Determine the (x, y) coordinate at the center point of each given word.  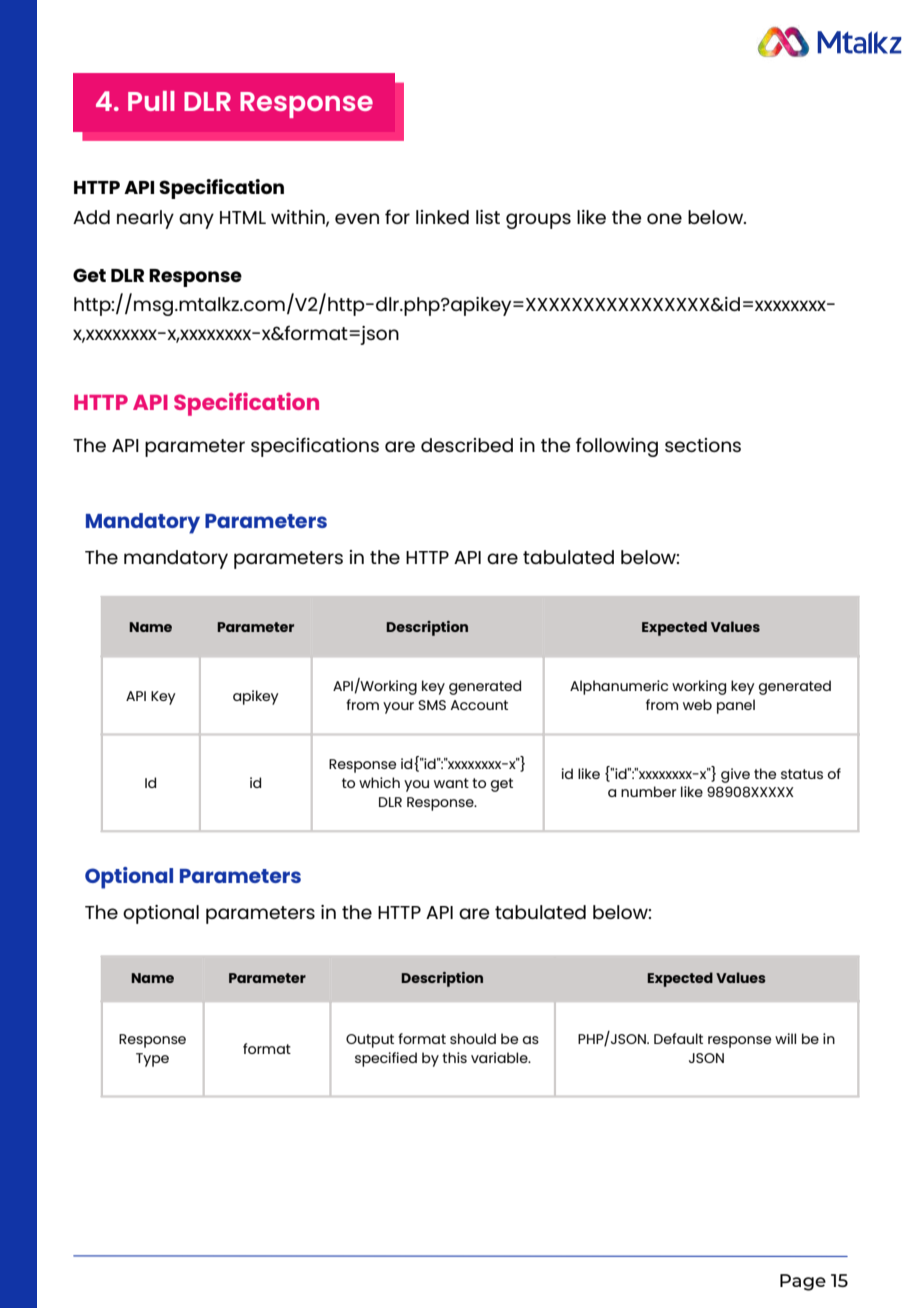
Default (678, 1038)
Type (152, 1060)
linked (442, 217)
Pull (151, 101)
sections (703, 445)
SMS (432, 705)
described (467, 445)
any (196, 221)
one (664, 218)
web (697, 704)
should (473, 1038)
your (398, 708)
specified (386, 1059)
